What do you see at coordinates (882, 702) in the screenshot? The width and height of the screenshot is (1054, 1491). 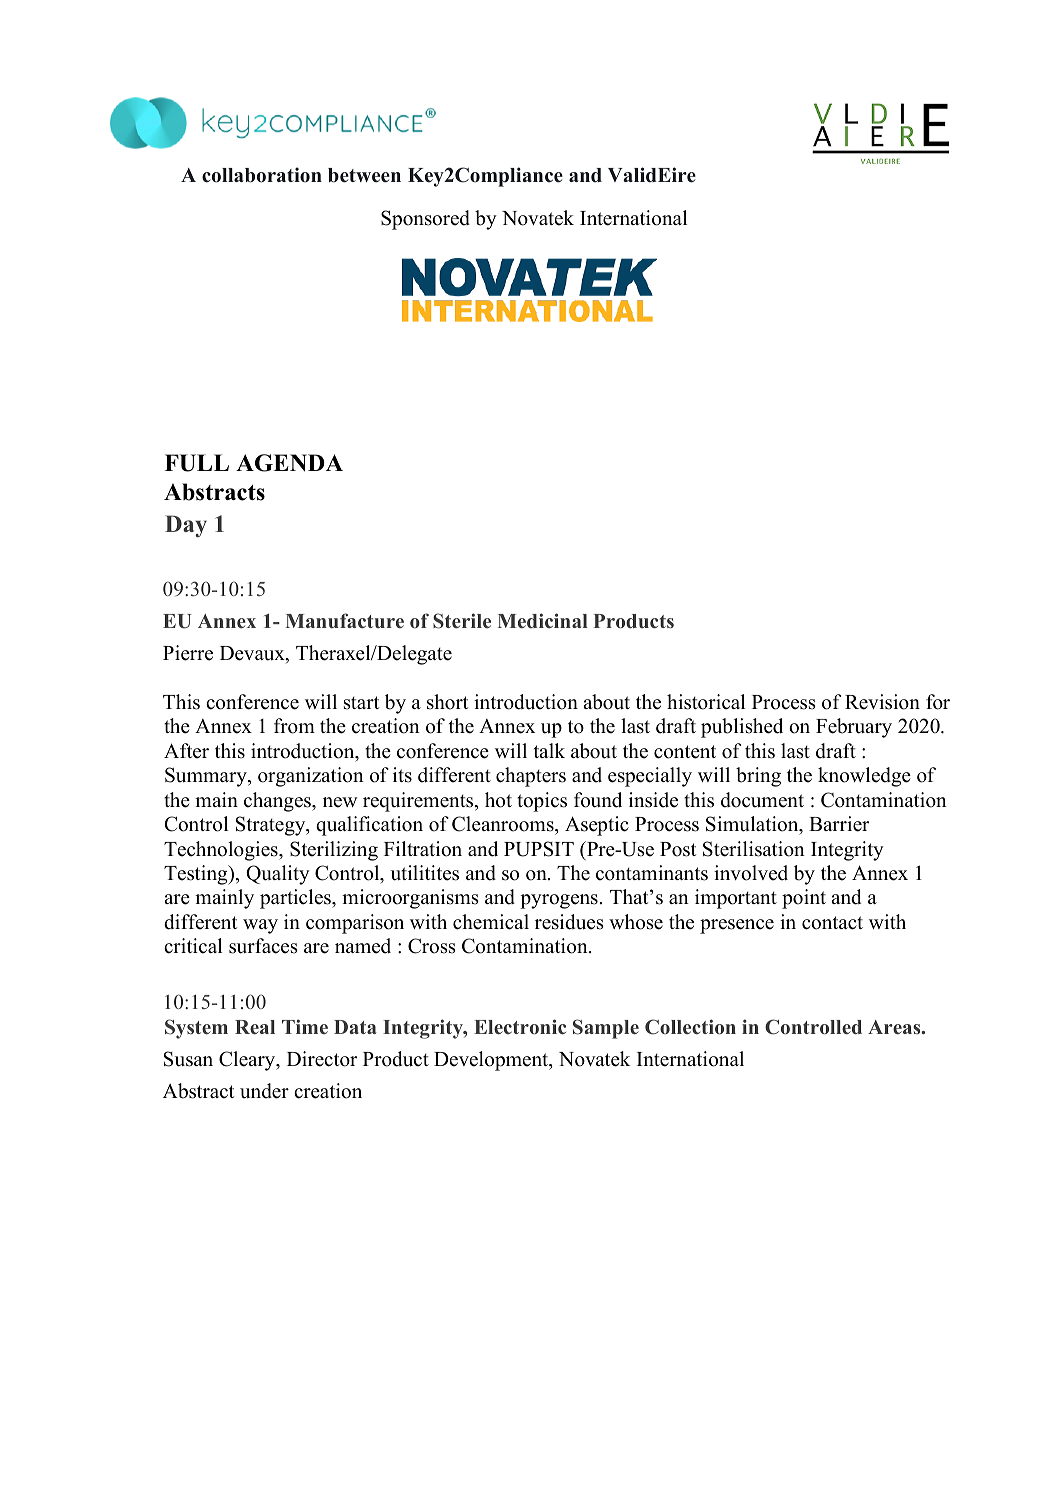 I see `Revision` at bounding box center [882, 702].
